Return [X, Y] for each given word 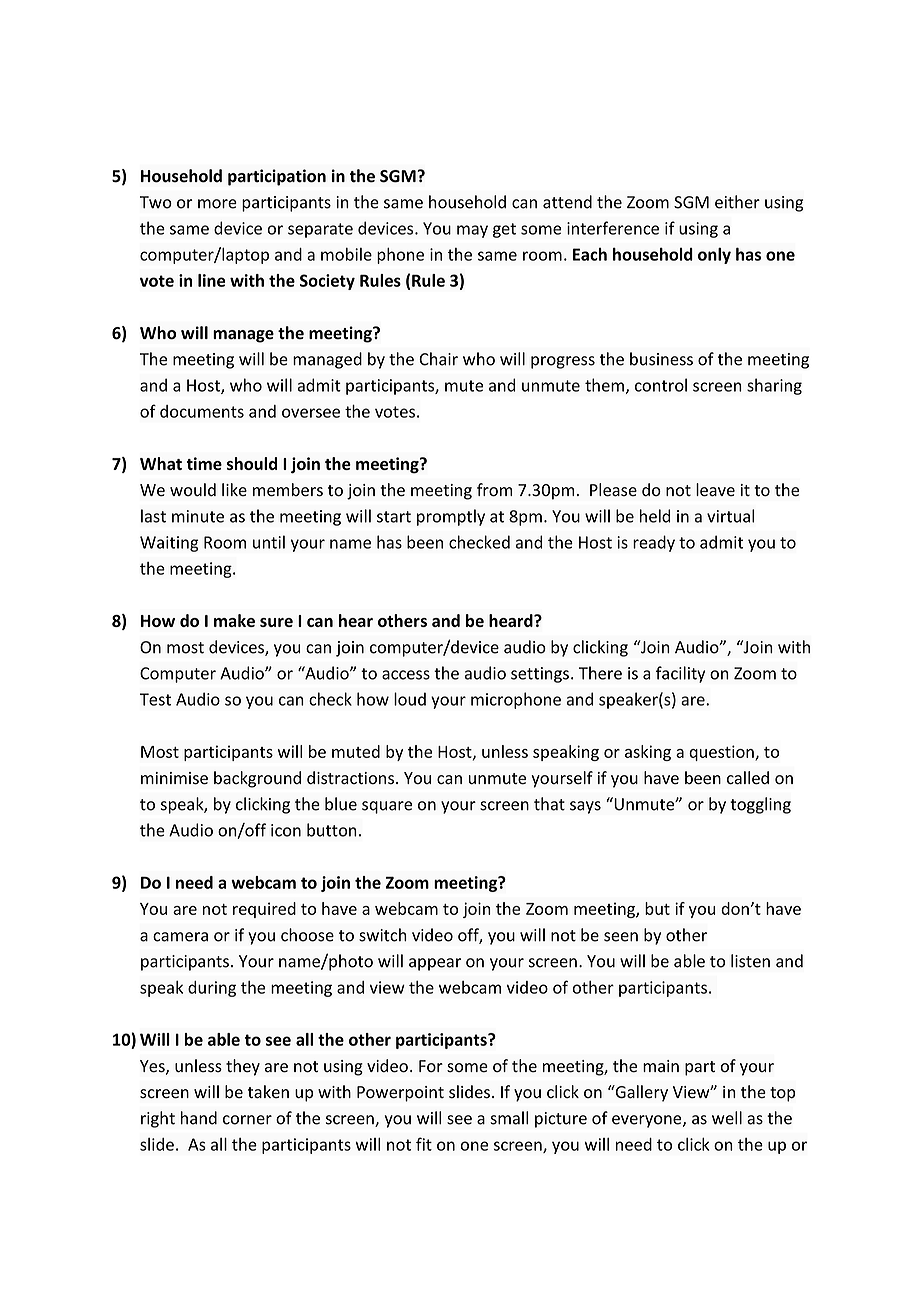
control [661, 385]
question [722, 753]
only [714, 255]
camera [180, 937]
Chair [438, 359]
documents [202, 411]
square [387, 807]
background [257, 779]
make [234, 620]
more [217, 204]
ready [654, 543]
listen [750, 961]
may [472, 231]
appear [435, 964]
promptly [451, 517]
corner [247, 1120]
